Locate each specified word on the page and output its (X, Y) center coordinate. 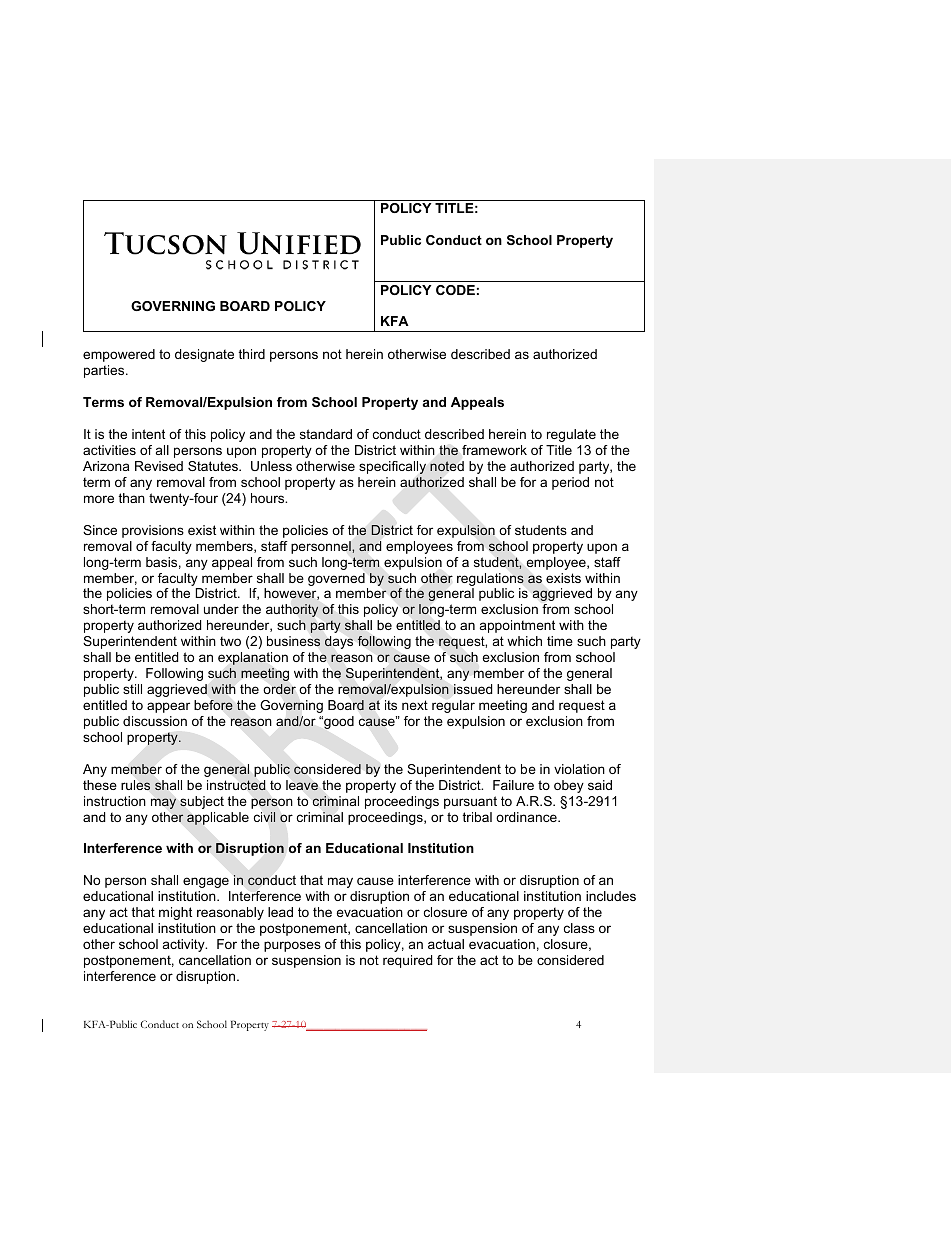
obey (569, 786)
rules (135, 785)
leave (302, 785)
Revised (159, 466)
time (560, 641)
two (230, 641)
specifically (392, 467)
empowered (119, 355)
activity (185, 945)
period (570, 483)
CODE (455, 290)
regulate (571, 435)
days (339, 642)
